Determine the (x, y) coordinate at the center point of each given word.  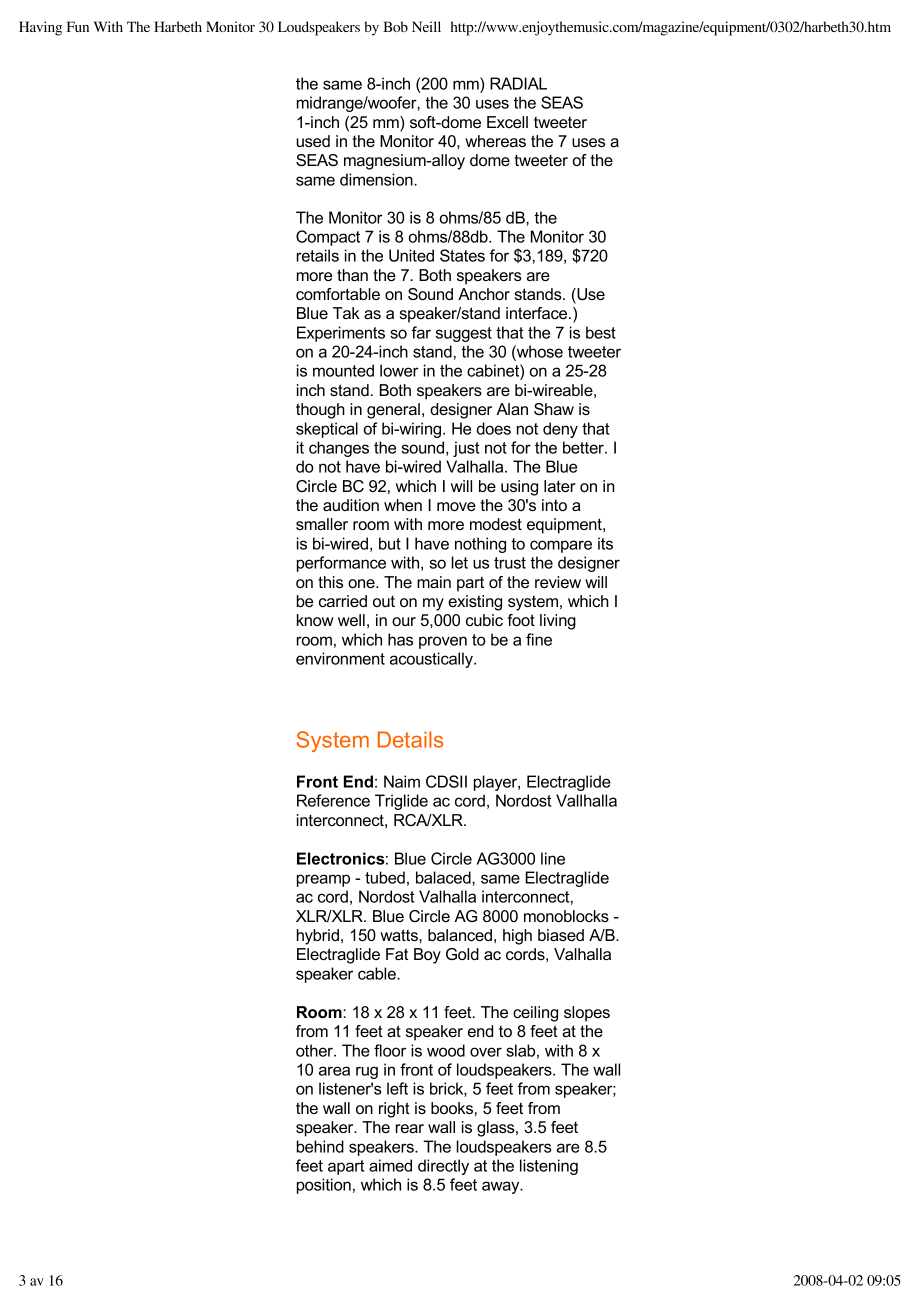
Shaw (554, 409)
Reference (333, 800)
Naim (402, 781)
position (324, 1186)
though (320, 411)
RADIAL (518, 83)
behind (320, 1146)
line (553, 858)
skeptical (327, 430)
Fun (78, 26)
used (313, 141)
